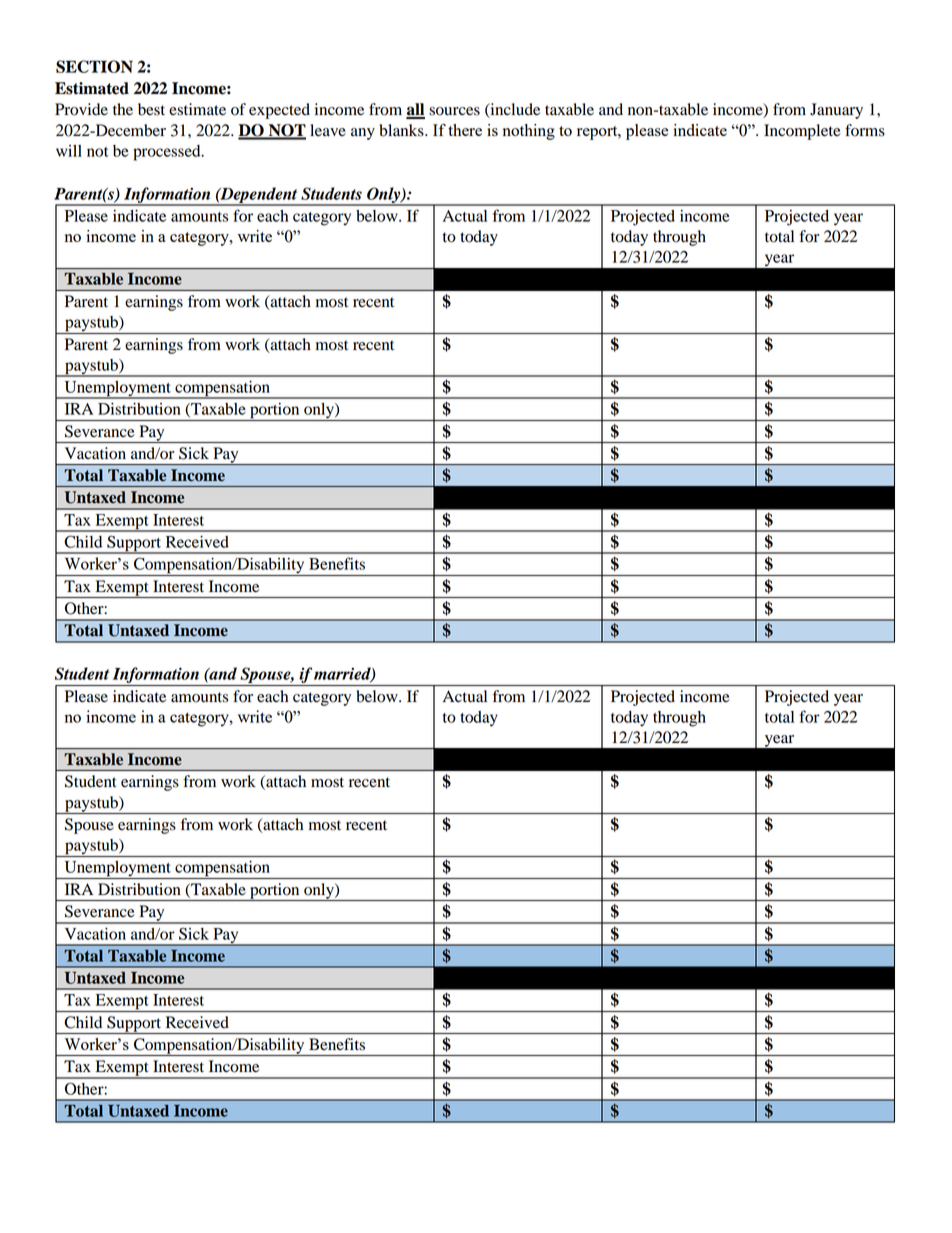 The height and width of the document is (1233, 952). I want to click on any, so click(363, 134).
